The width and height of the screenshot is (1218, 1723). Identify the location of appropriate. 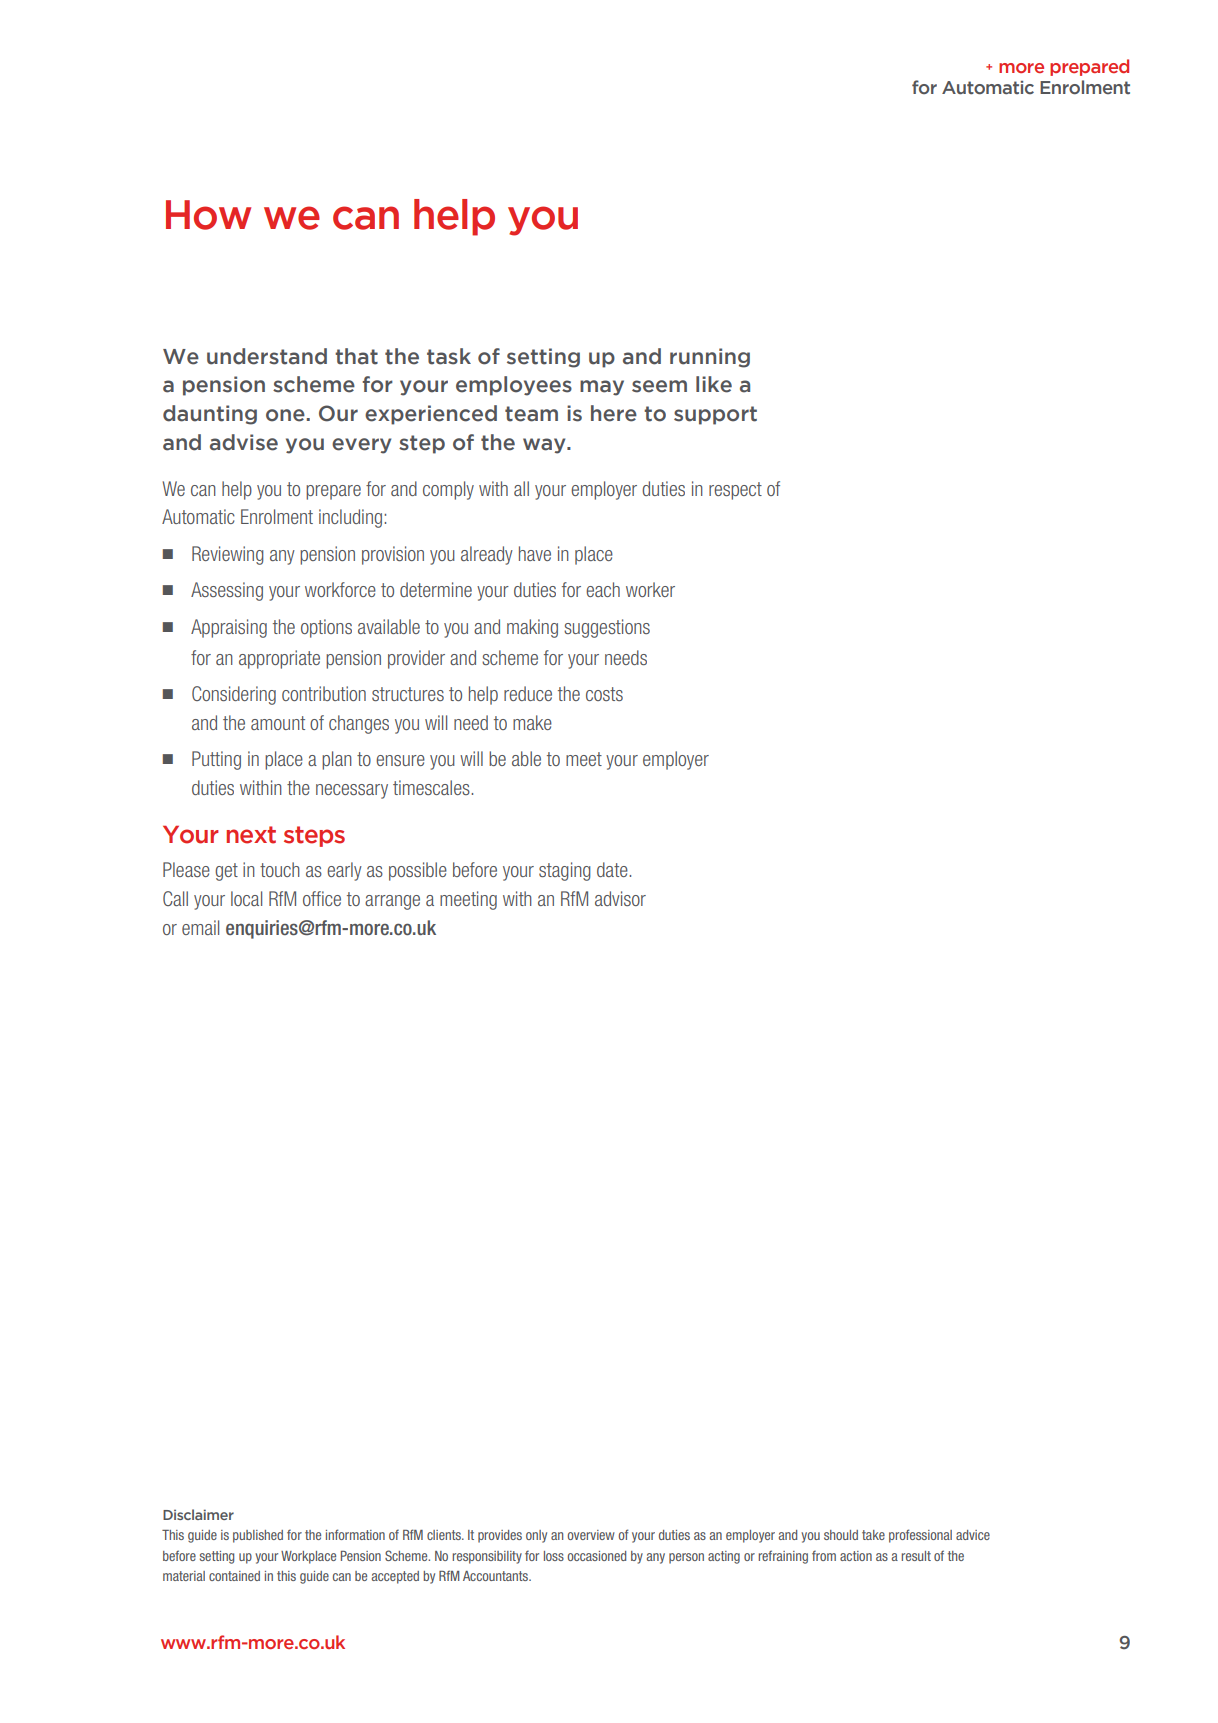
(279, 659).
